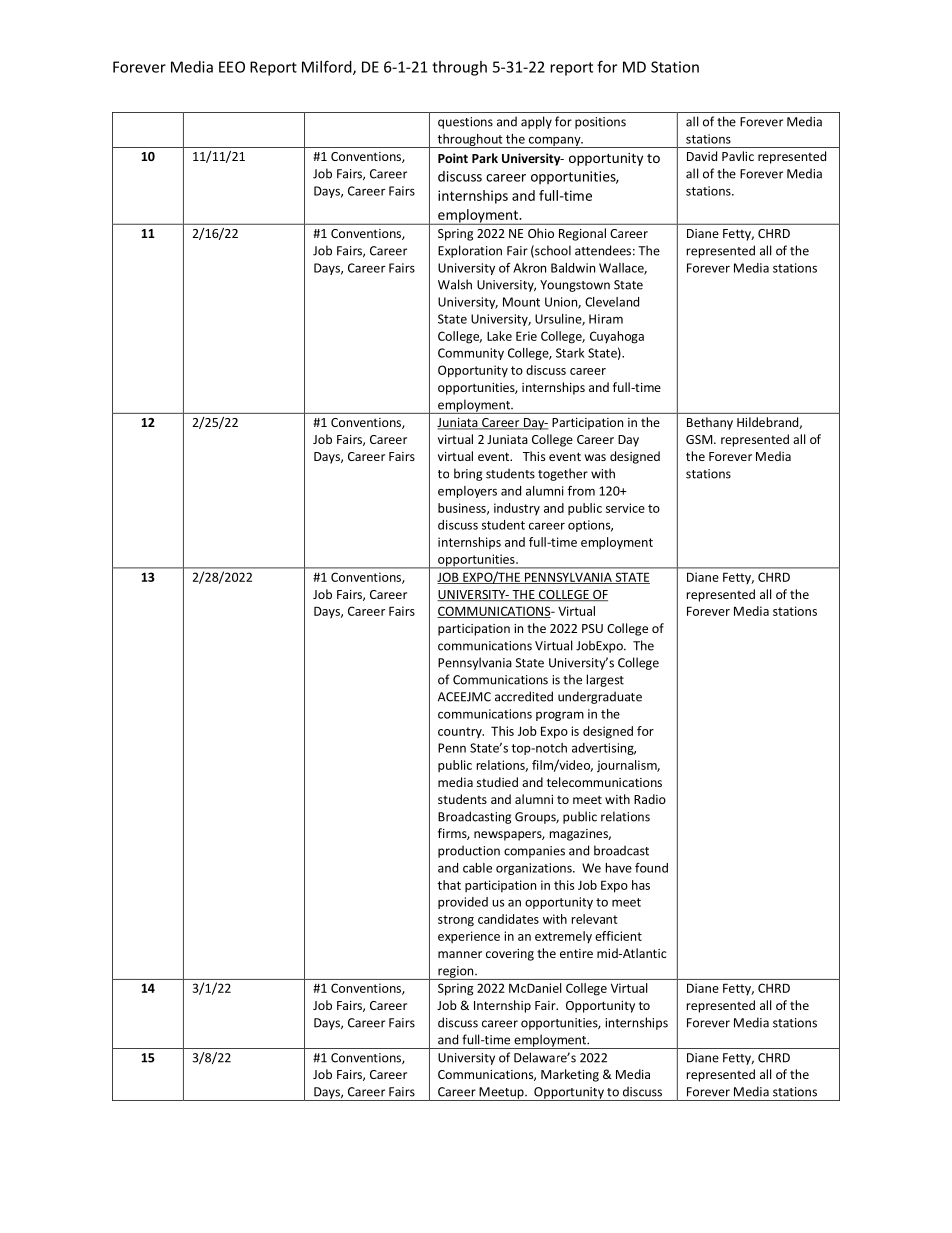  Describe the element at coordinates (460, 954) in the screenshot. I see `manner` at that location.
